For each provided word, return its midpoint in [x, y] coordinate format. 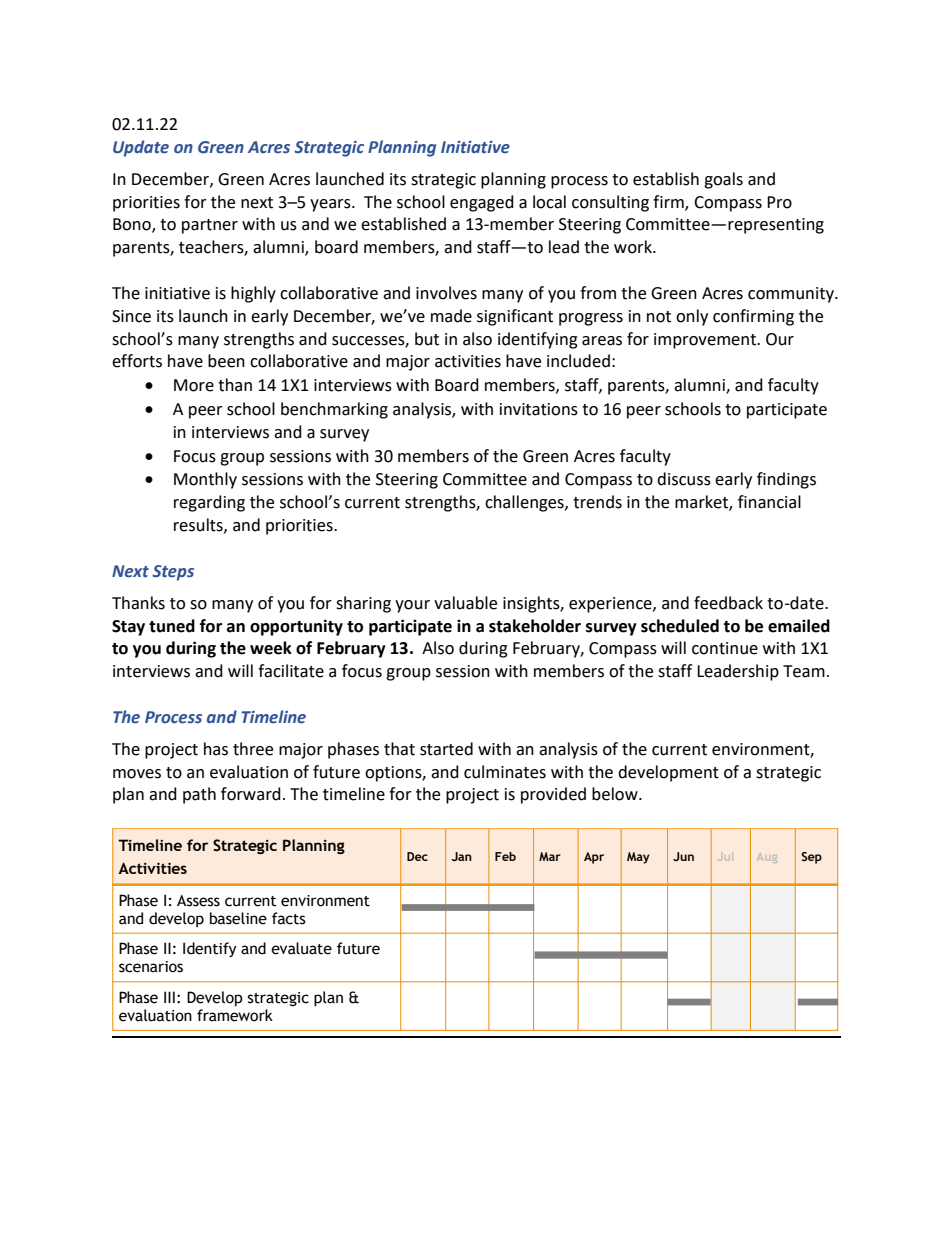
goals [723, 180]
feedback [728, 603]
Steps [173, 573]
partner [210, 226]
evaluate [301, 948]
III [169, 997]
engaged [482, 203]
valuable [465, 603]
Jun [683, 856]
